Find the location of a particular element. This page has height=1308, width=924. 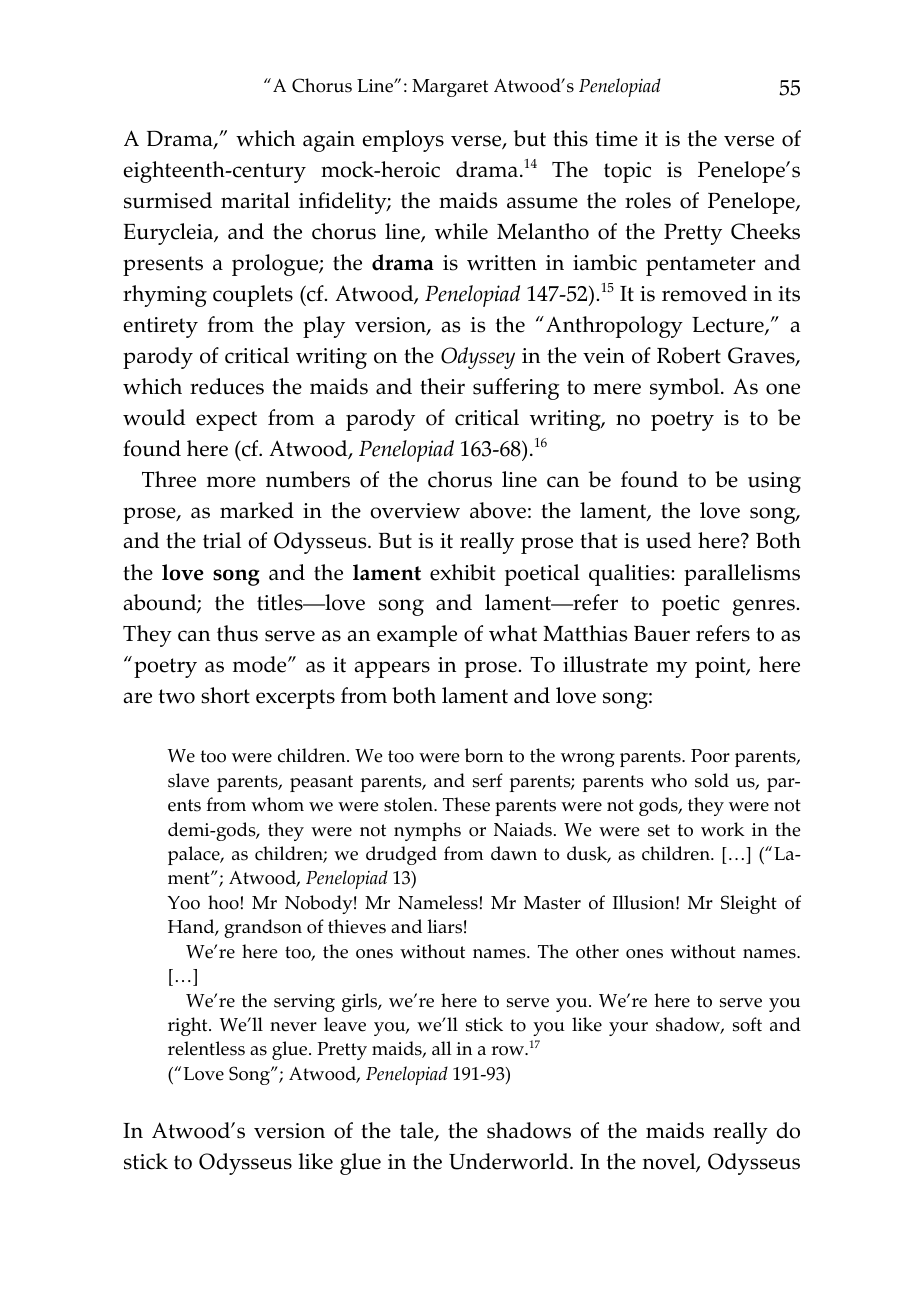

tale is located at coordinates (418, 1131).
